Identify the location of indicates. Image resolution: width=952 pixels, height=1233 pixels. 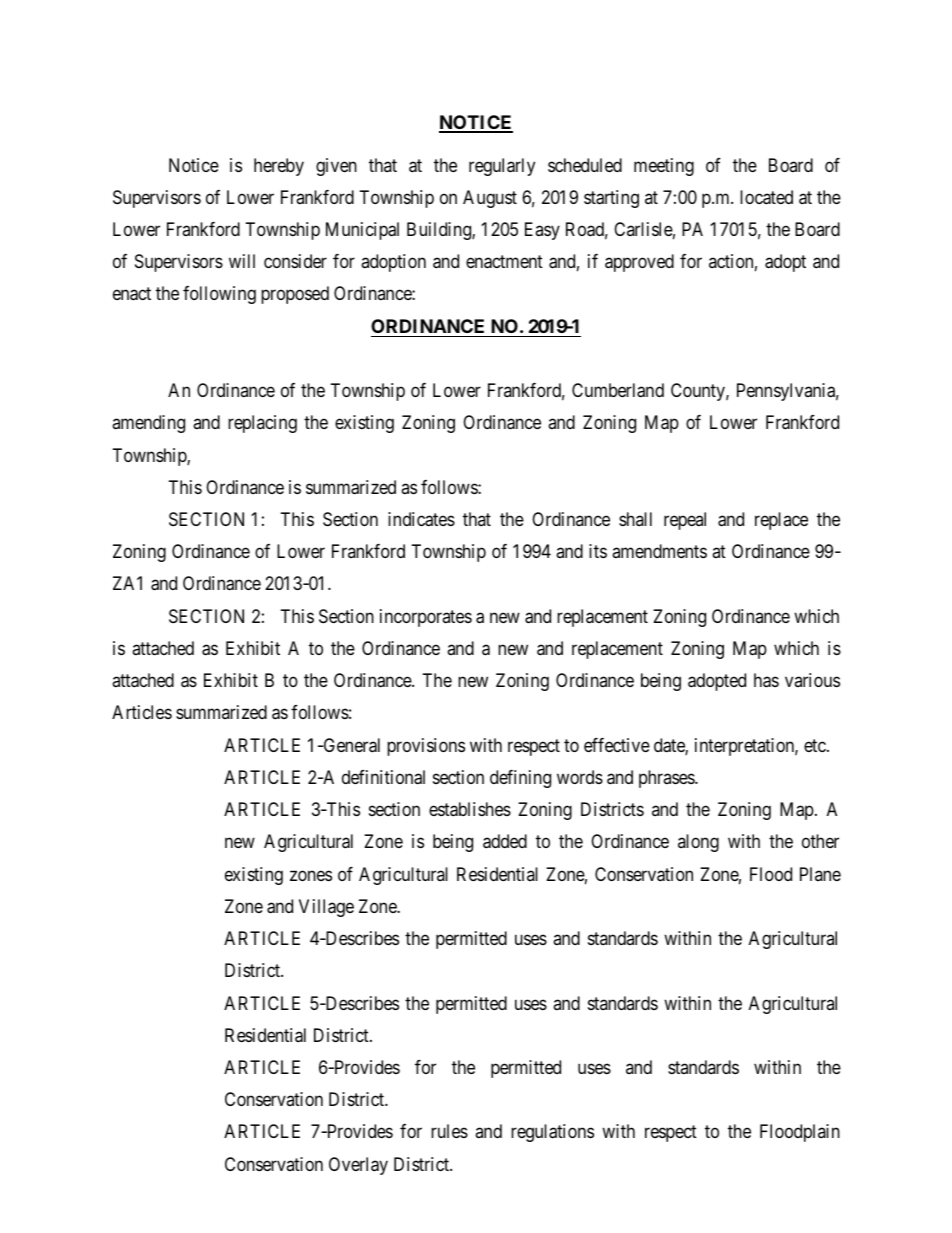
(421, 519).
